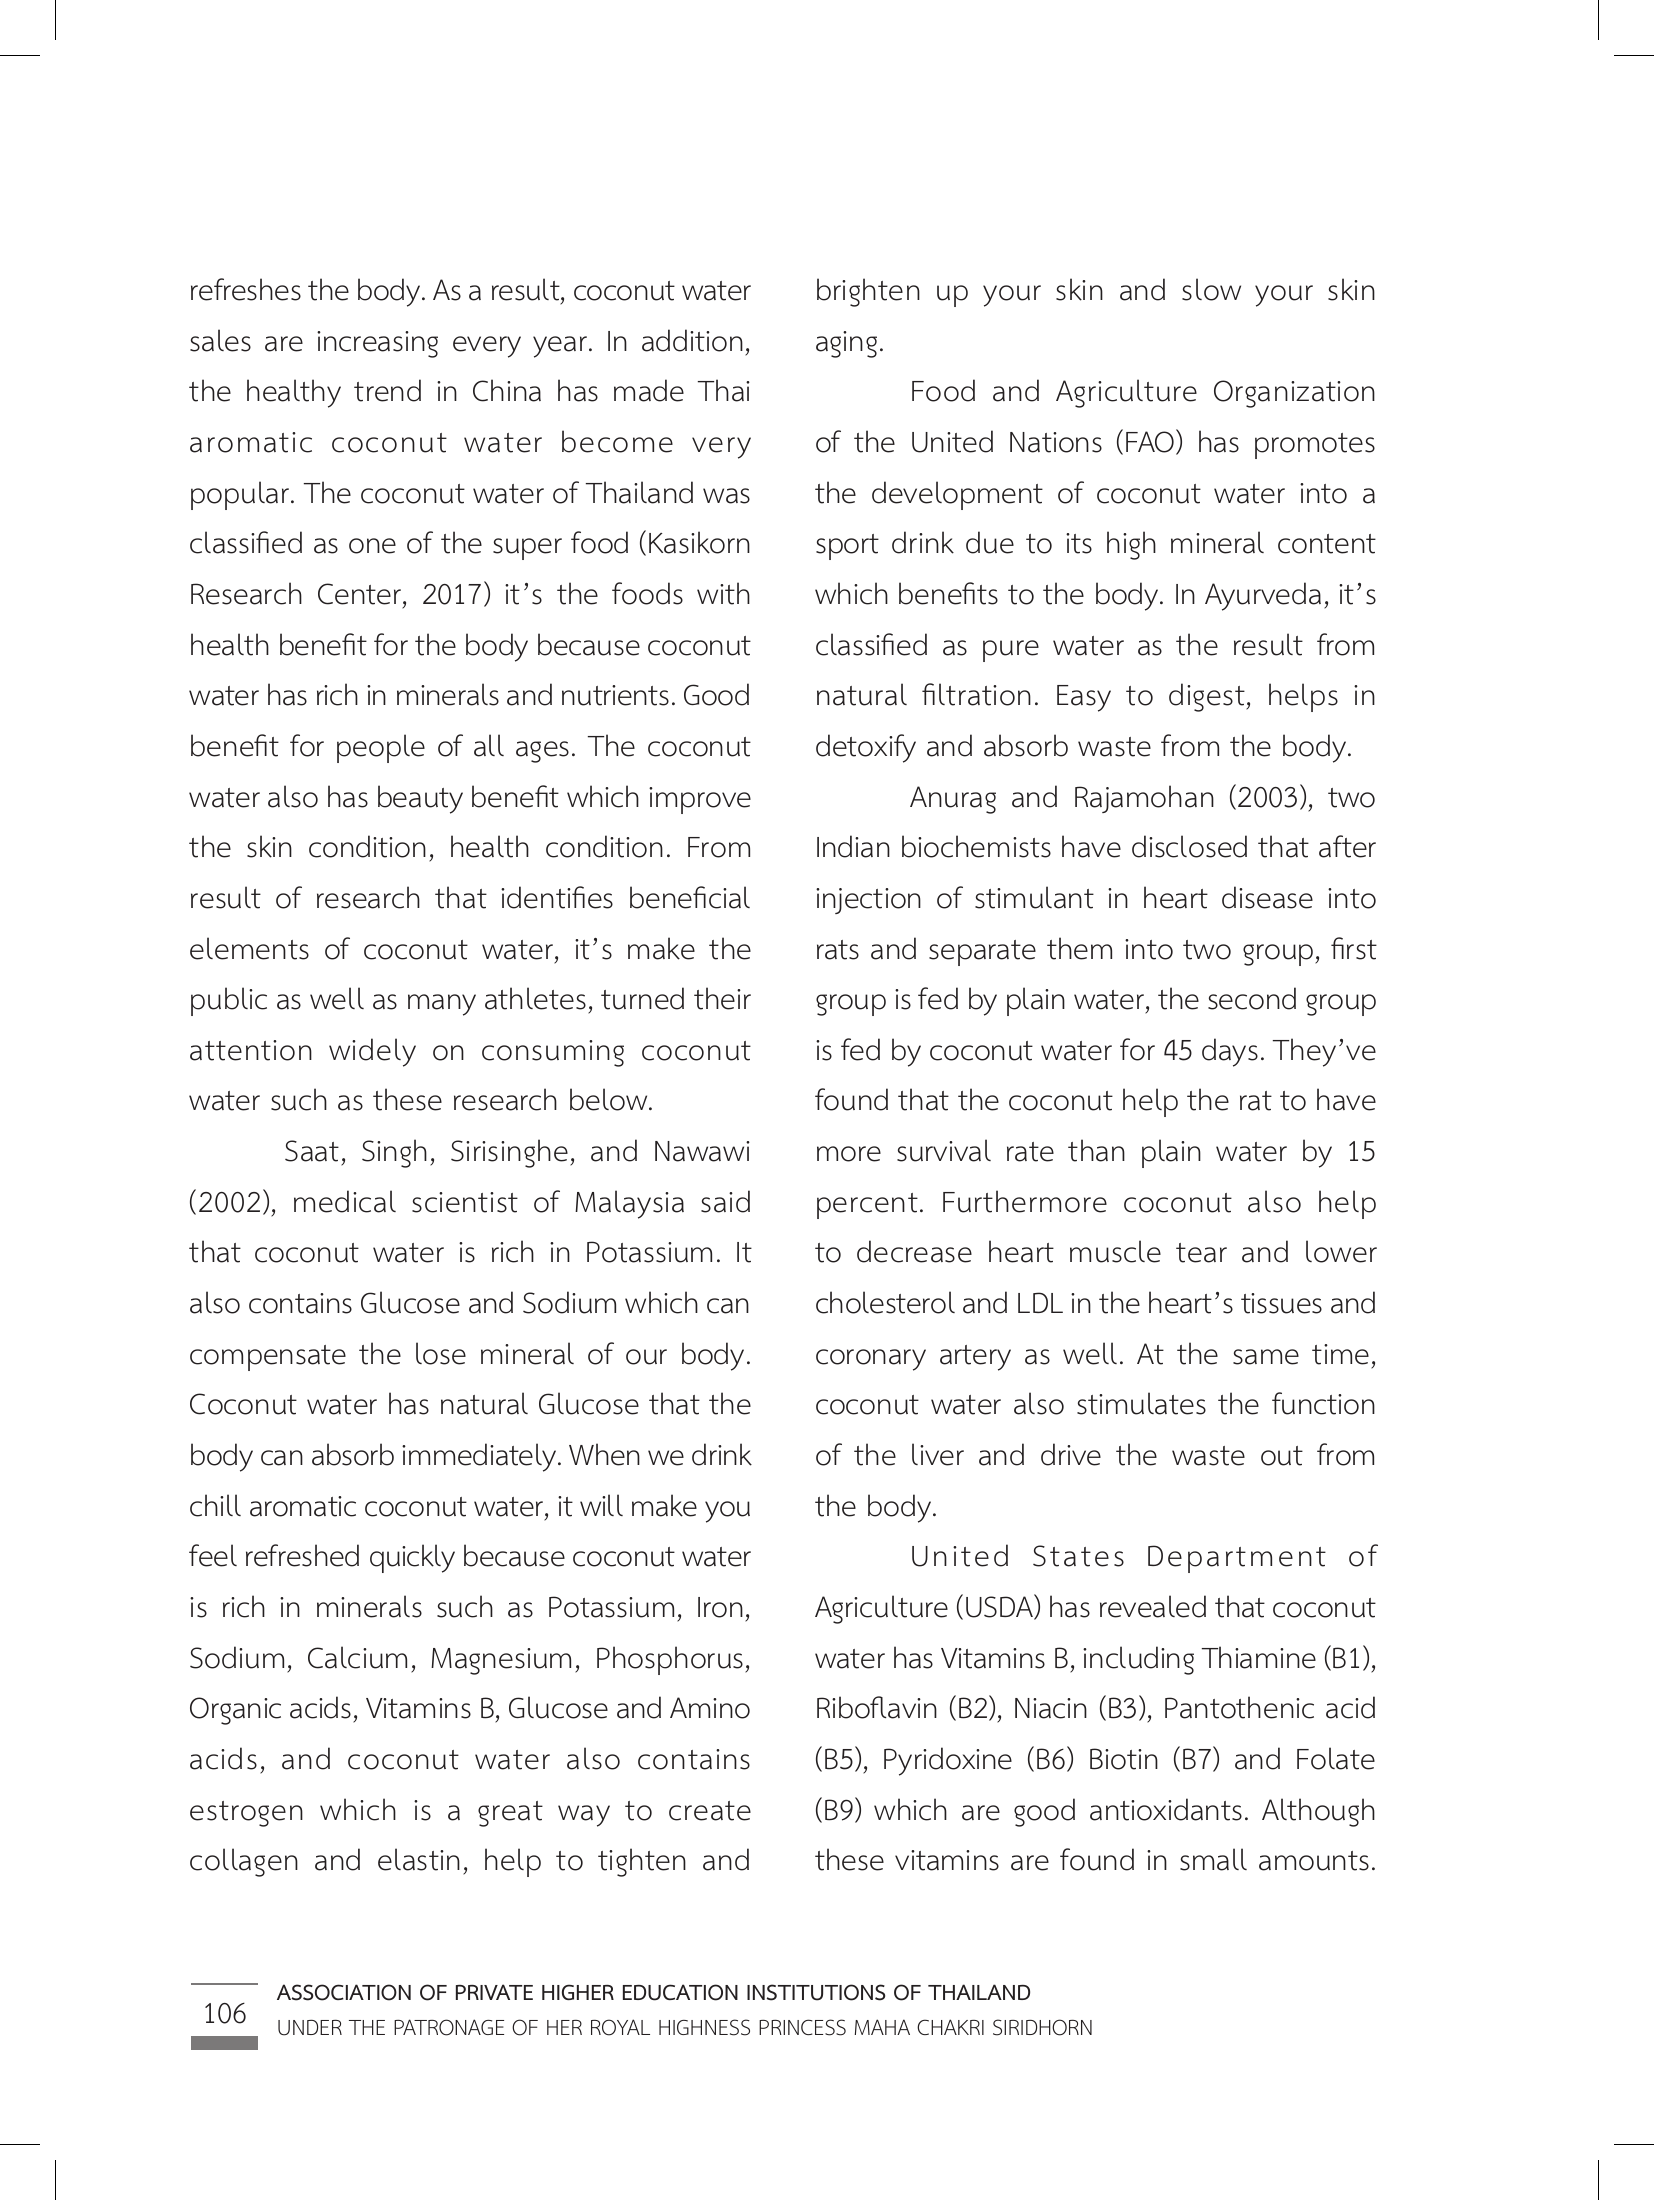  I want to click on aging, so click(846, 344).
